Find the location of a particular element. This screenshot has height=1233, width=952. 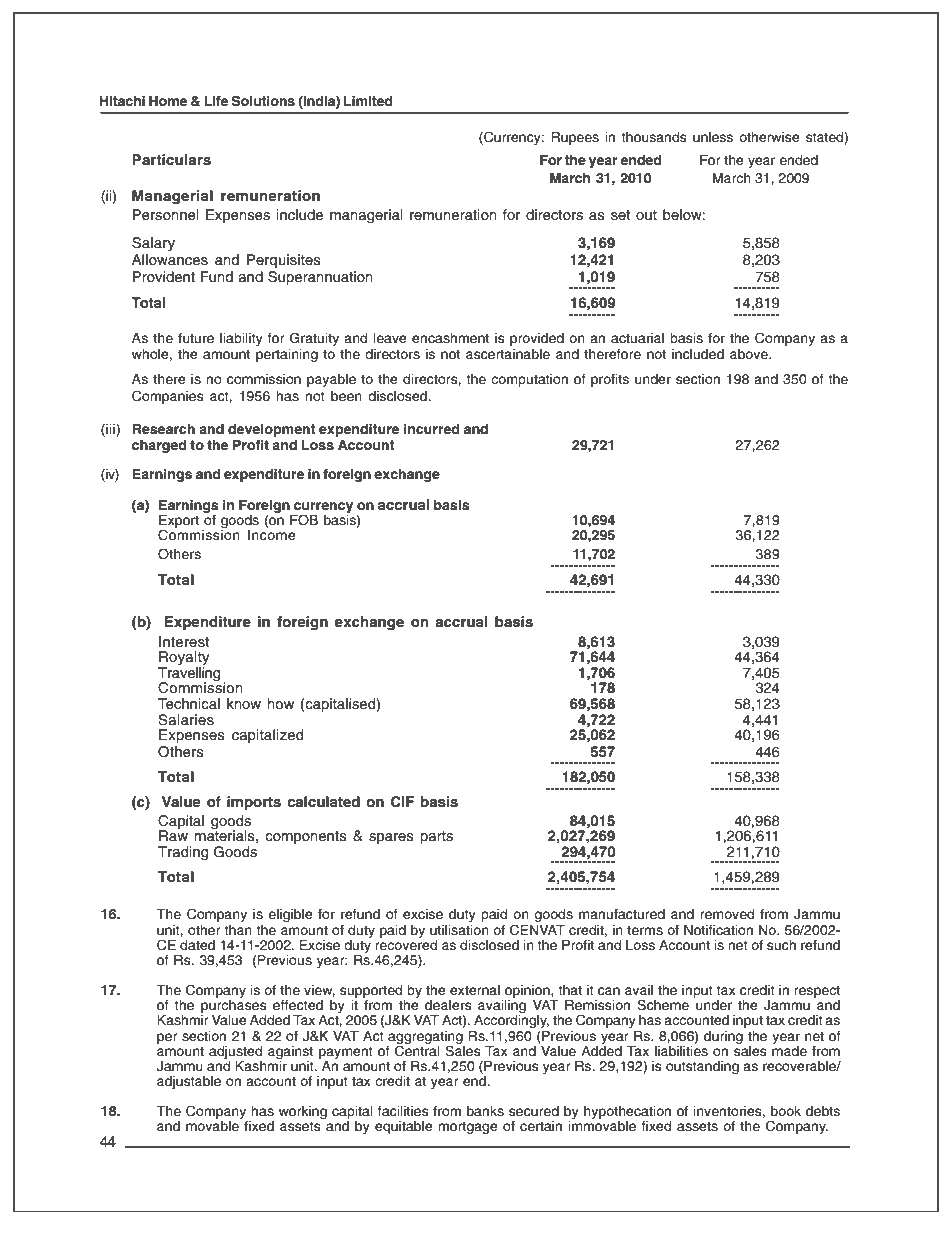

removed is located at coordinates (727, 914).
